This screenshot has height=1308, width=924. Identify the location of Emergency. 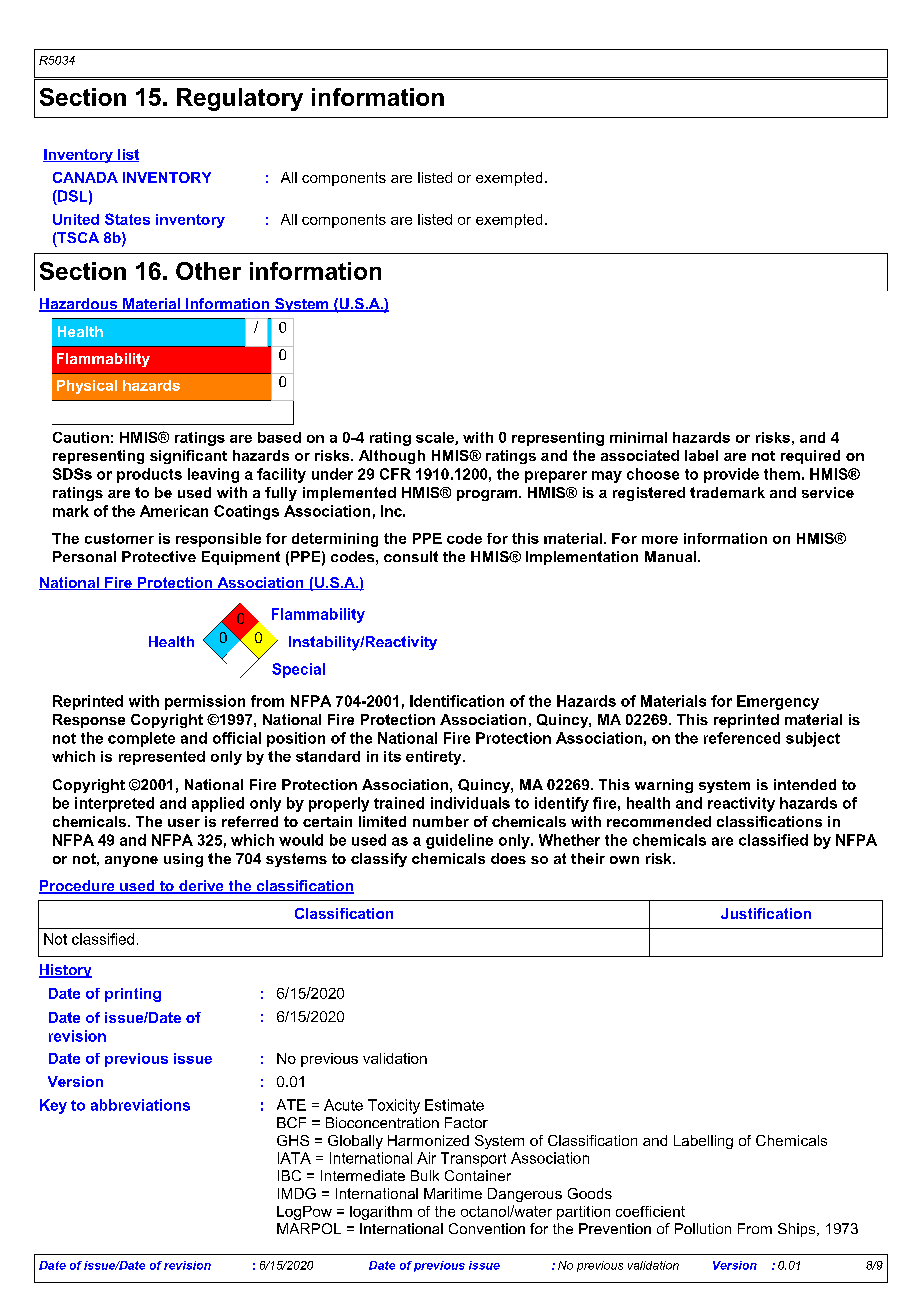
(778, 702).
